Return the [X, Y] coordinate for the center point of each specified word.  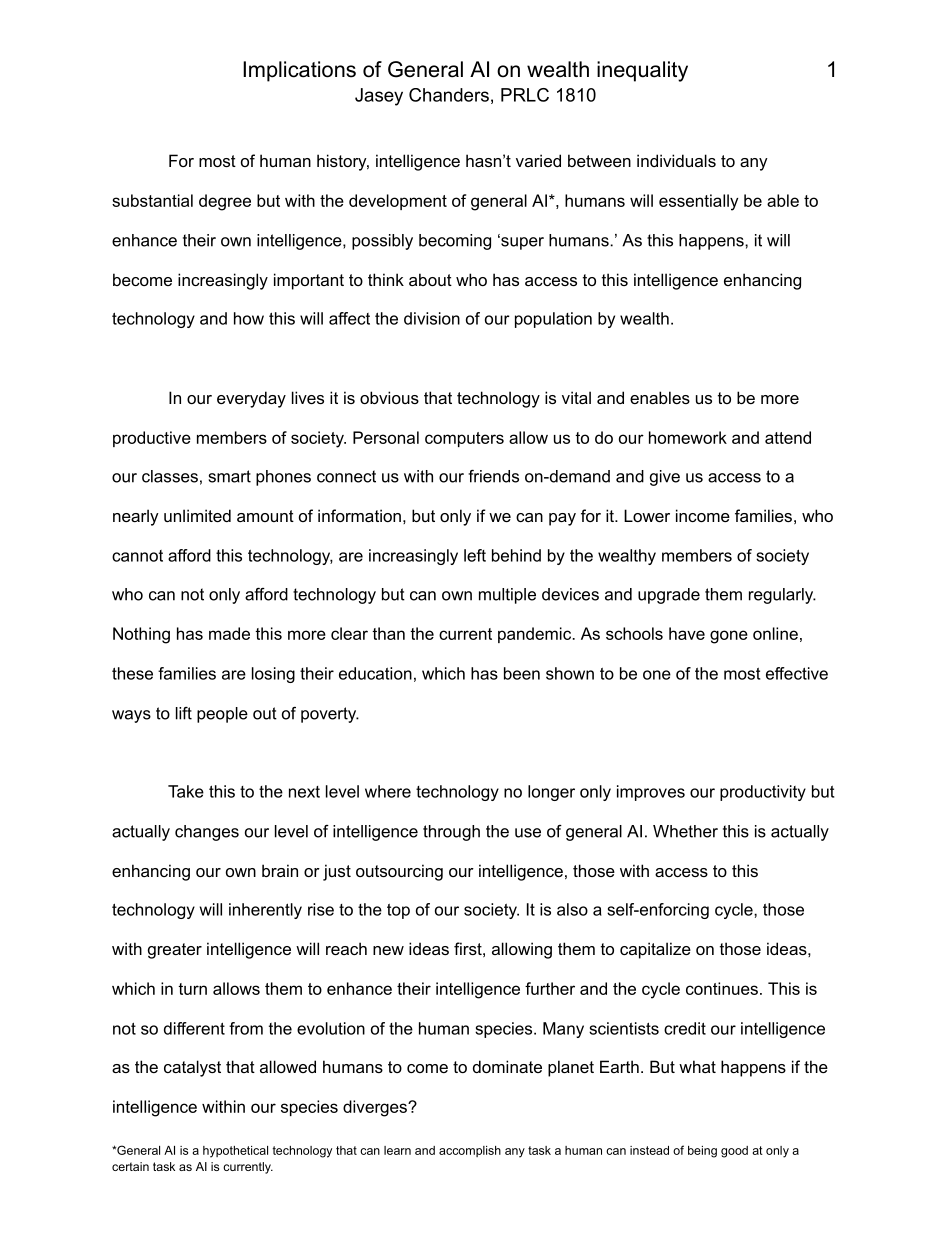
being [702, 1152]
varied [538, 160]
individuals [676, 160]
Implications [299, 71]
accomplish [470, 1151]
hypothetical [235, 1152]
